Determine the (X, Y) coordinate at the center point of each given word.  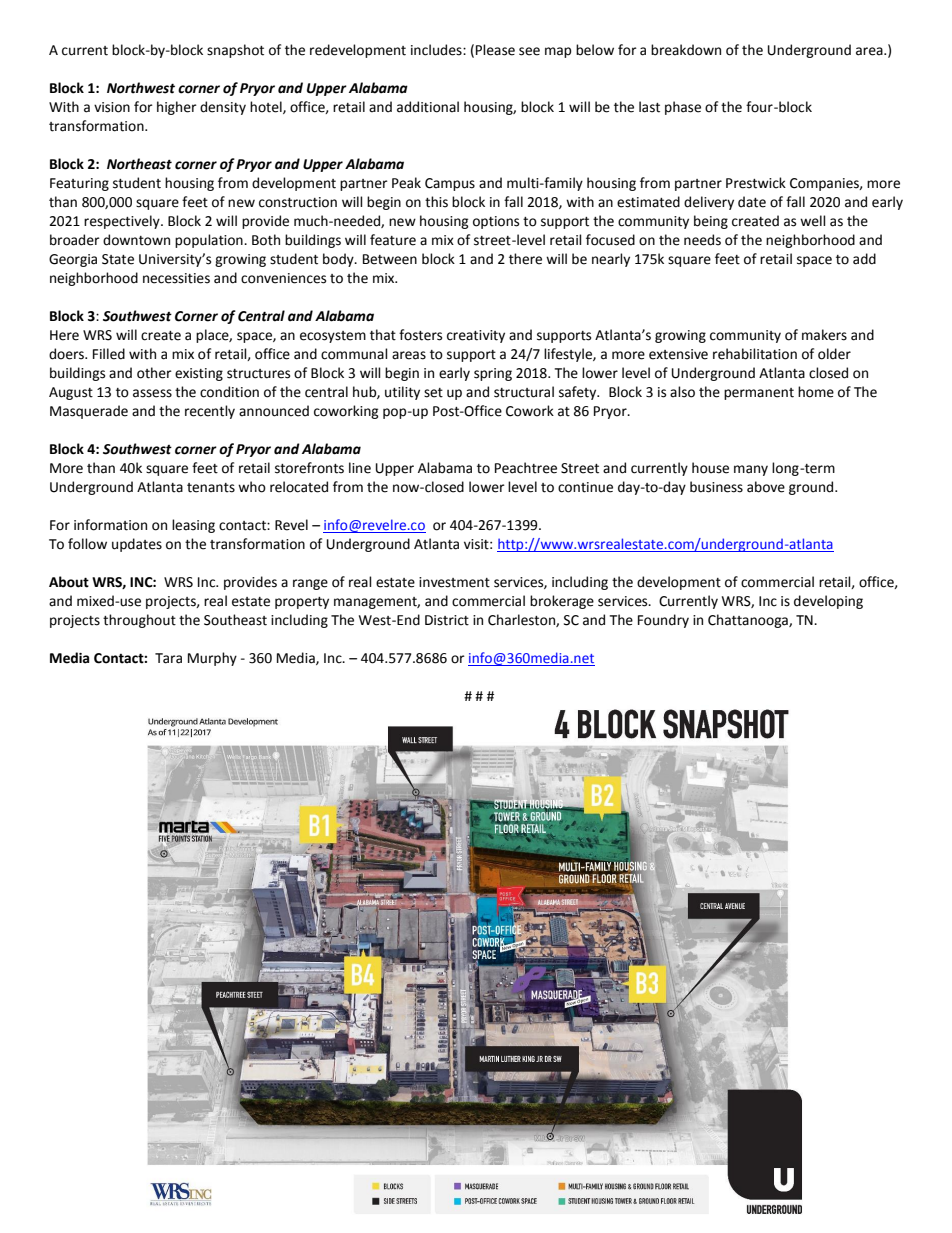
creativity (476, 336)
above (766, 487)
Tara (168, 658)
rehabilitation (755, 354)
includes (437, 50)
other (154, 373)
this (436, 202)
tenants (211, 488)
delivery (709, 203)
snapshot (235, 51)
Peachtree (526, 468)
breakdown (686, 50)
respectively (123, 222)
